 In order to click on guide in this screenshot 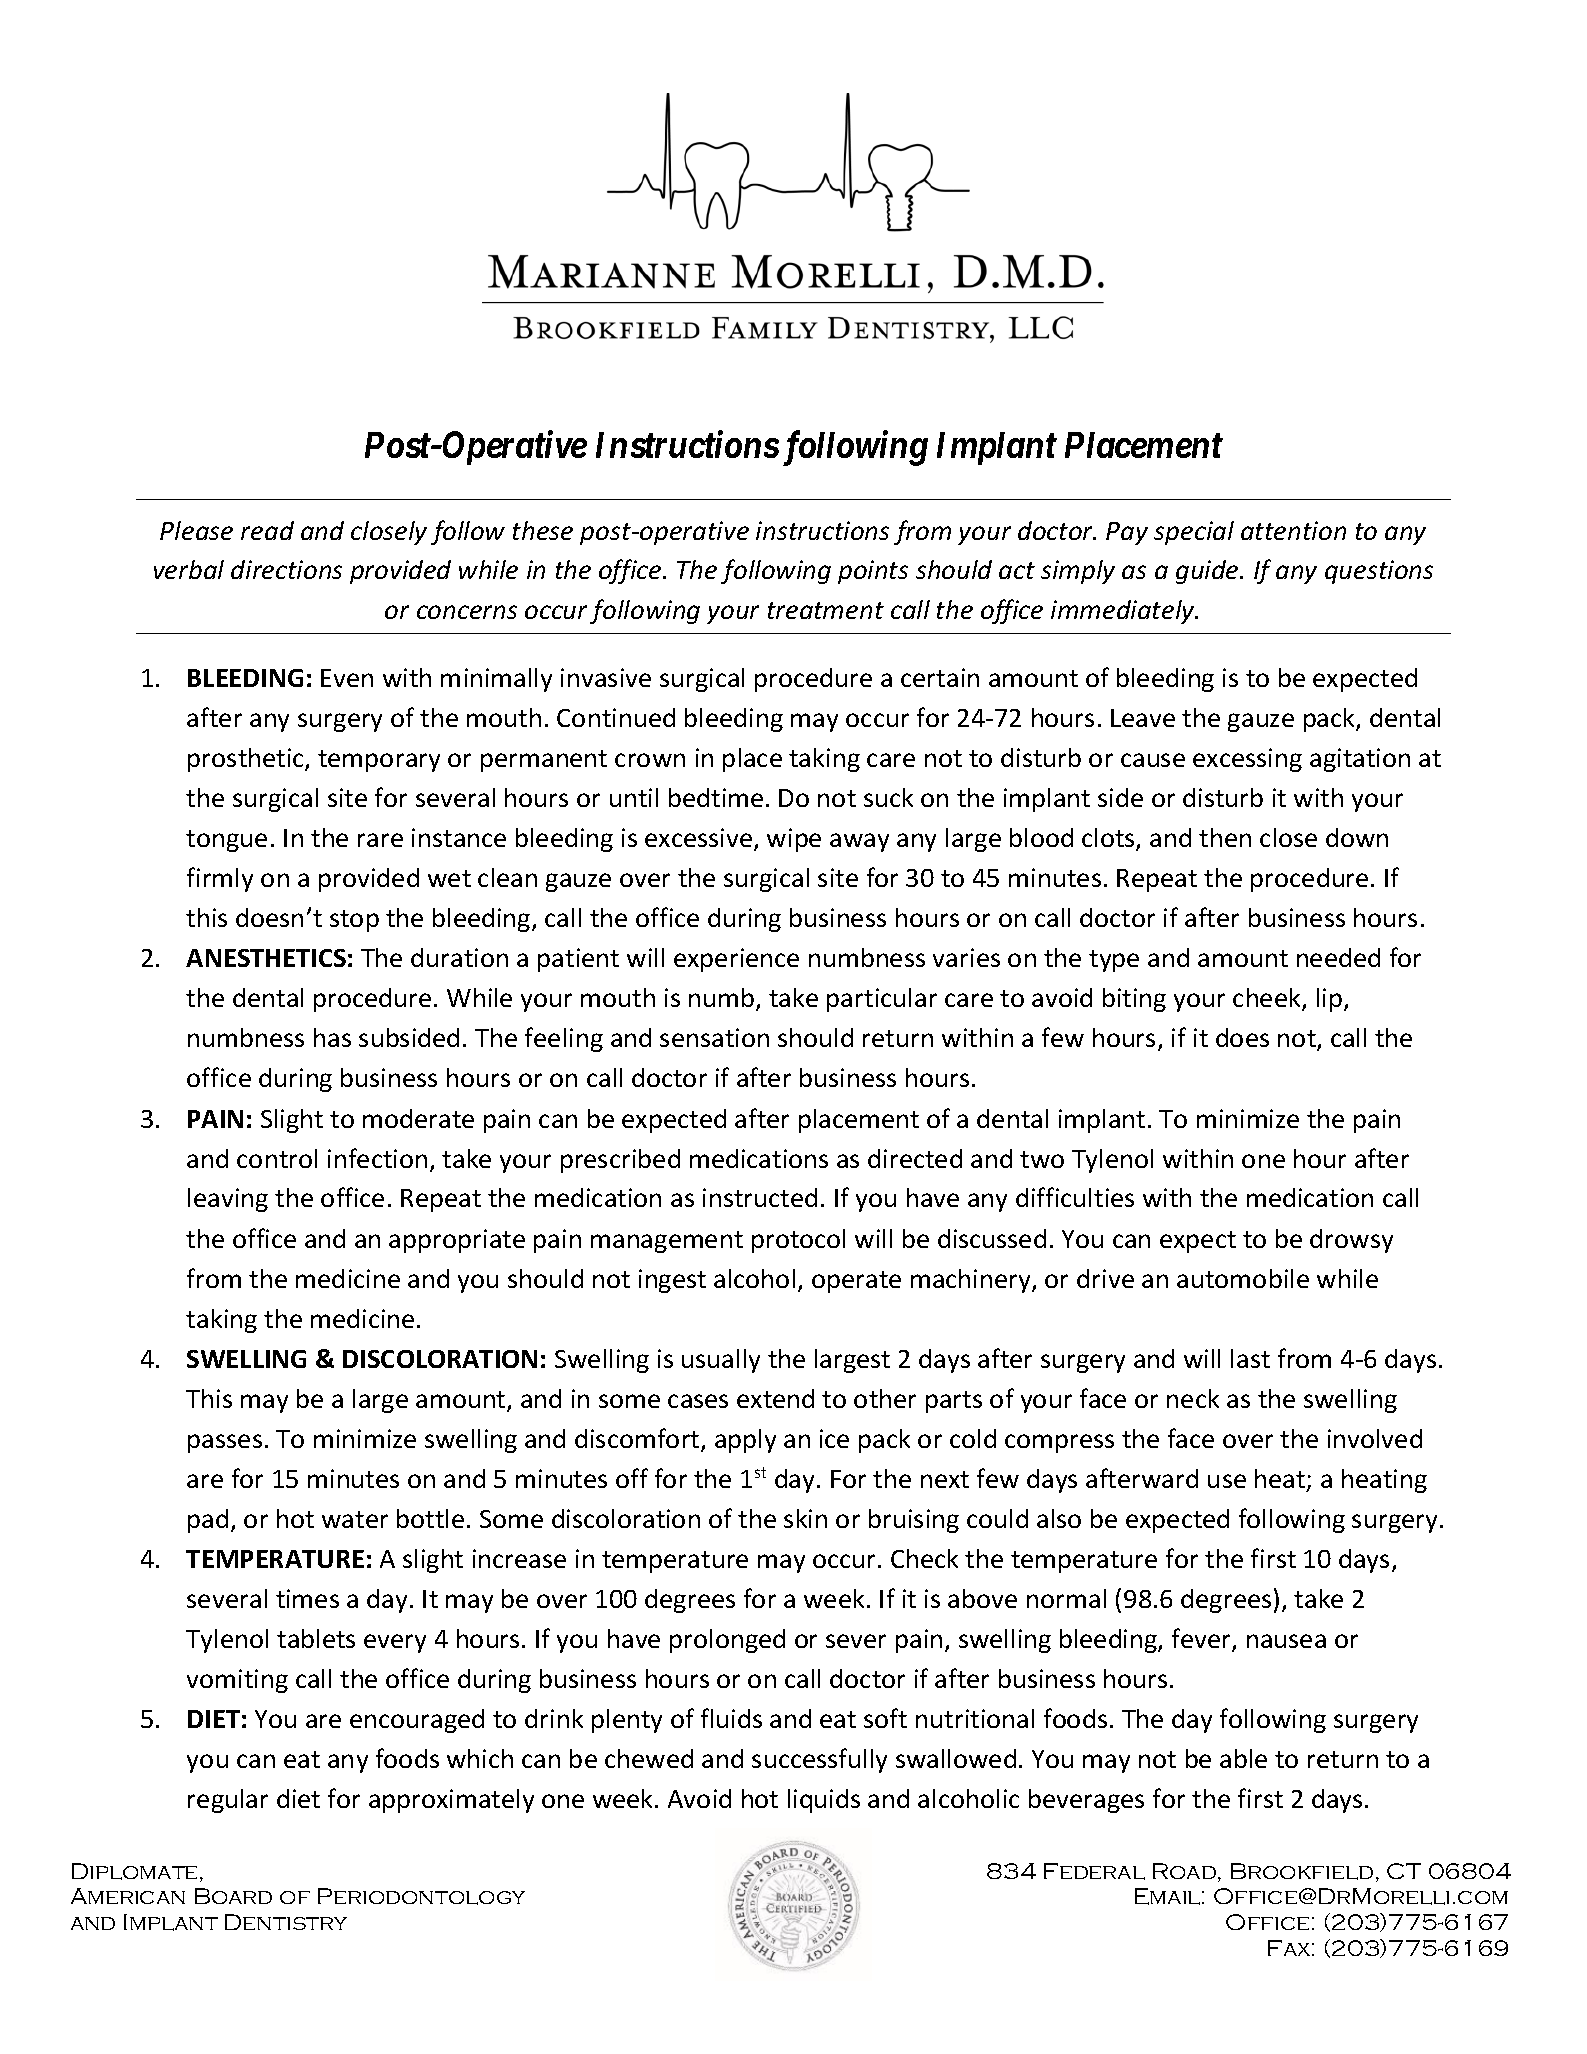, I will do `click(1208, 572)`.
